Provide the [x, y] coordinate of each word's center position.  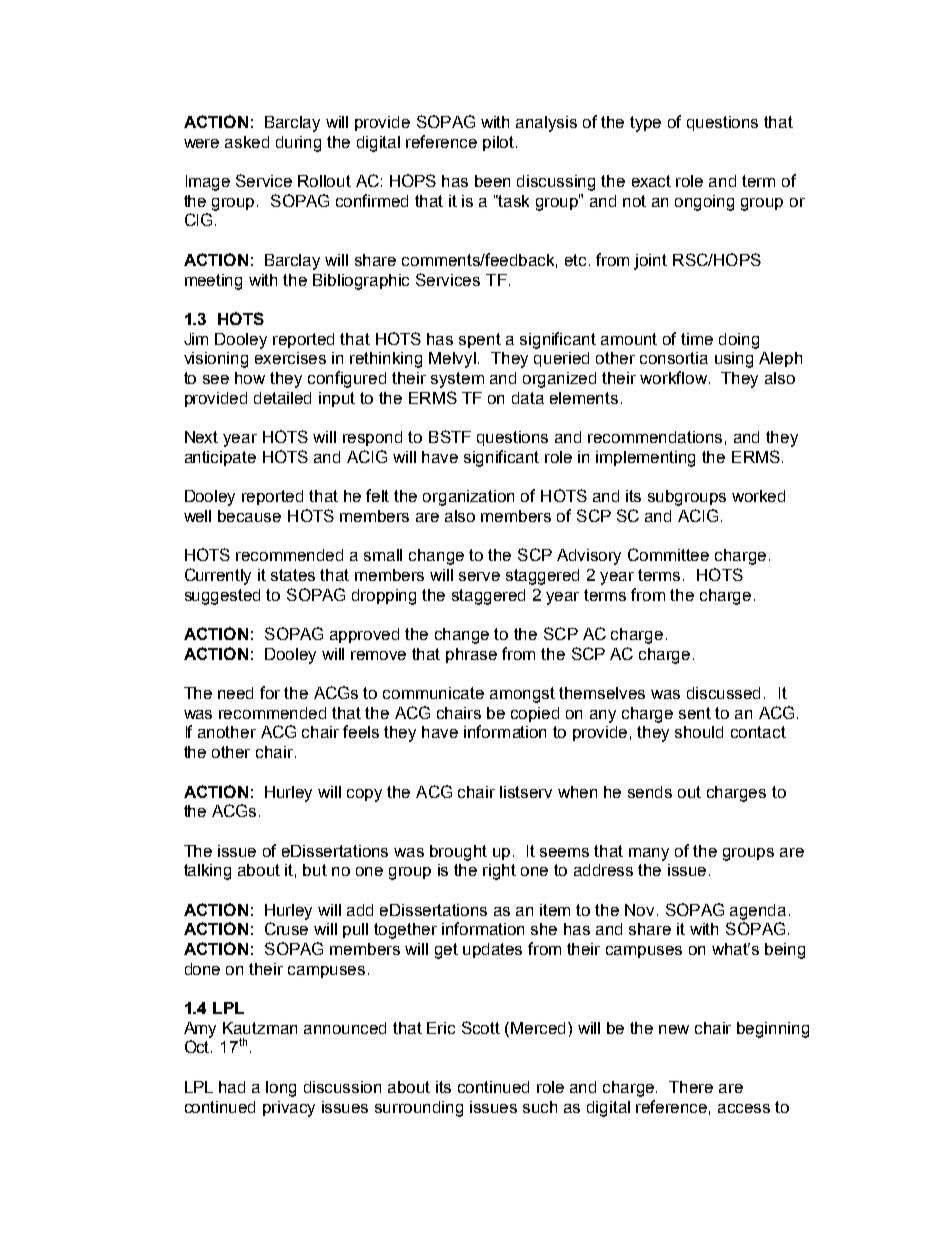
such [540, 1107]
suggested [222, 597]
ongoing [704, 203]
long [281, 1089]
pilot [500, 143]
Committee [668, 554]
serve [479, 576]
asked [247, 142]
